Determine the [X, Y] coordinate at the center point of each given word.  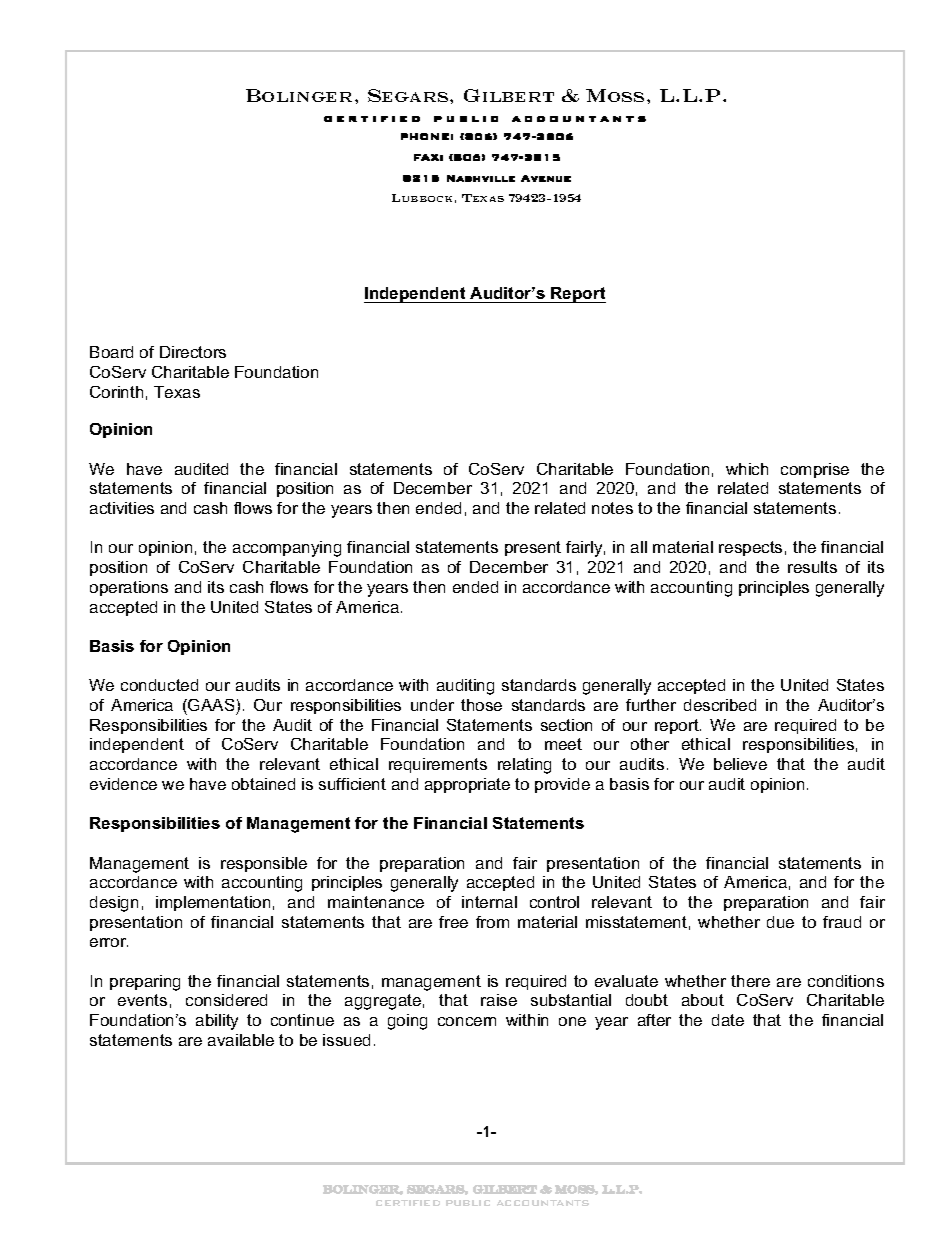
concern [467, 1021]
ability [217, 1022]
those [481, 705]
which [747, 469]
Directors [193, 352]
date [728, 1020]
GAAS [210, 705]
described [720, 705]
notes [612, 508]
